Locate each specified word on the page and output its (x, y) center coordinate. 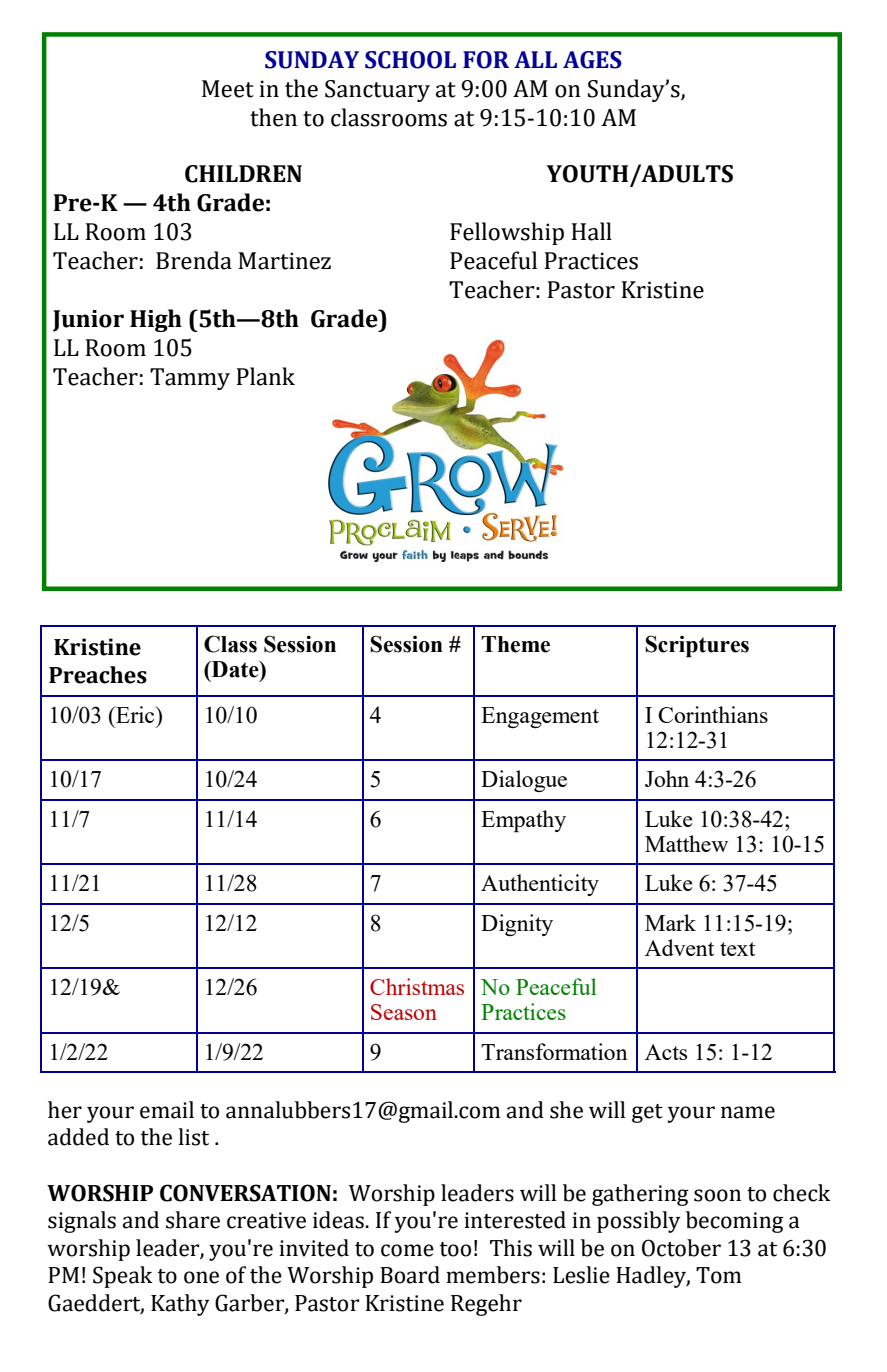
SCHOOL (410, 60)
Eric (135, 714)
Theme (515, 644)
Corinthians (713, 714)
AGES (592, 60)
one (201, 1277)
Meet (228, 89)
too (455, 1249)
